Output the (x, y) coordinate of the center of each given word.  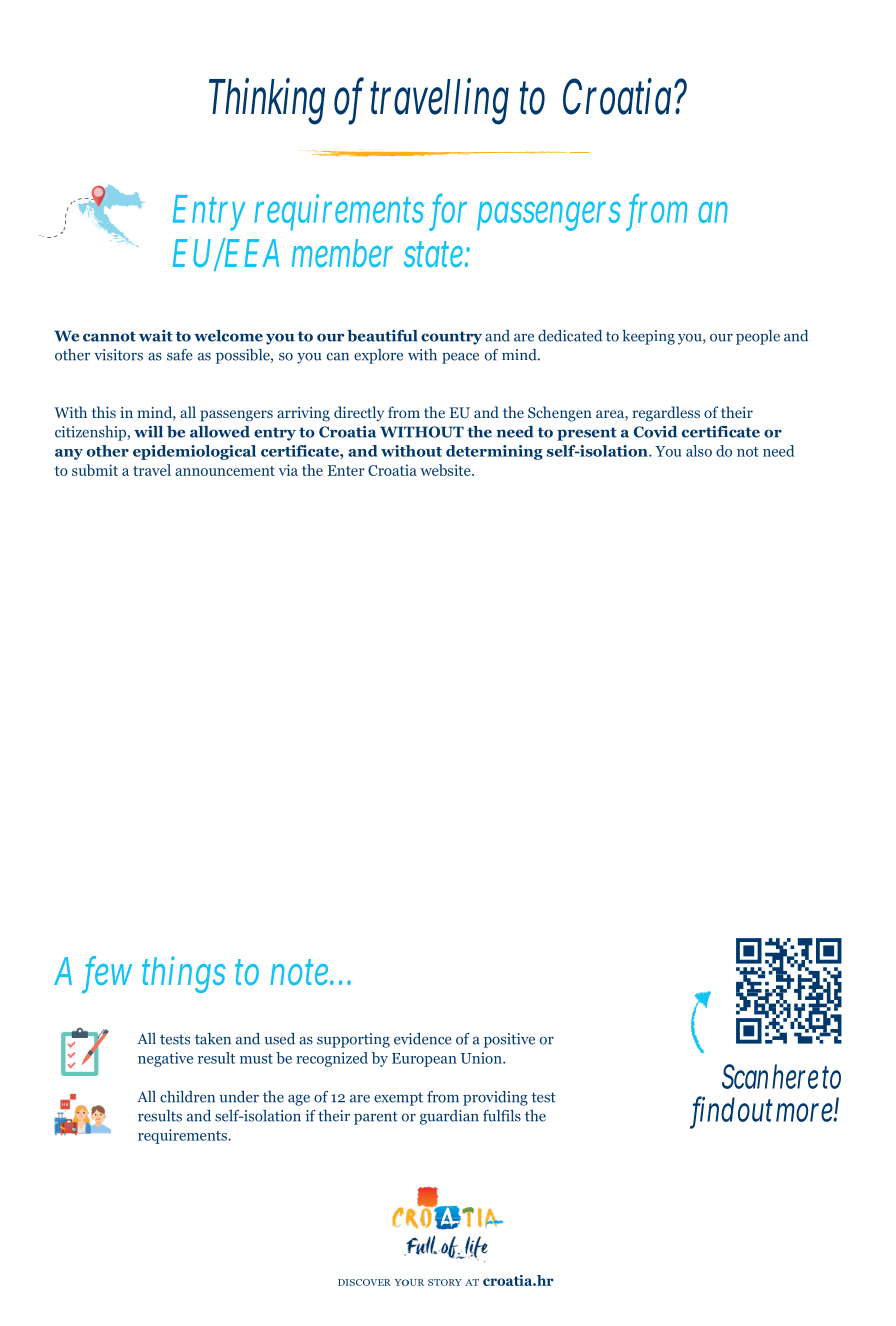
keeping (648, 337)
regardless (666, 414)
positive (509, 1040)
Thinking (267, 102)
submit (95, 470)
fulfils (502, 1116)
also (699, 451)
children (187, 1097)
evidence (423, 1039)
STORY (445, 1282)
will (148, 432)
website (446, 470)
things (184, 974)
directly (359, 413)
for (448, 212)
